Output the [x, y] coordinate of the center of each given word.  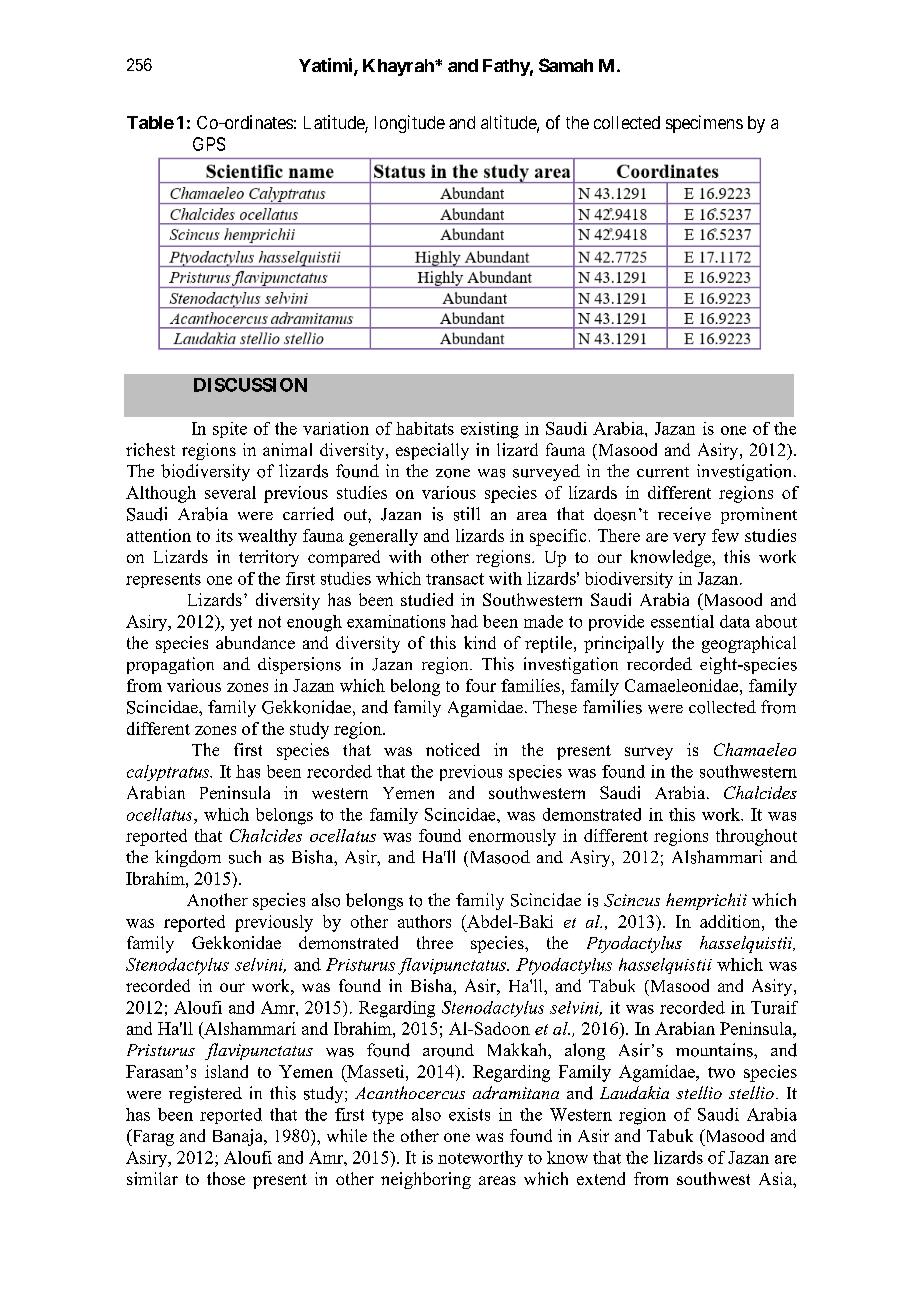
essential [682, 621]
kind [480, 642]
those [226, 1178]
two [721, 1072]
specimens [704, 124]
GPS [209, 144]
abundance [255, 642]
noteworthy [480, 1159]
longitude [410, 124]
